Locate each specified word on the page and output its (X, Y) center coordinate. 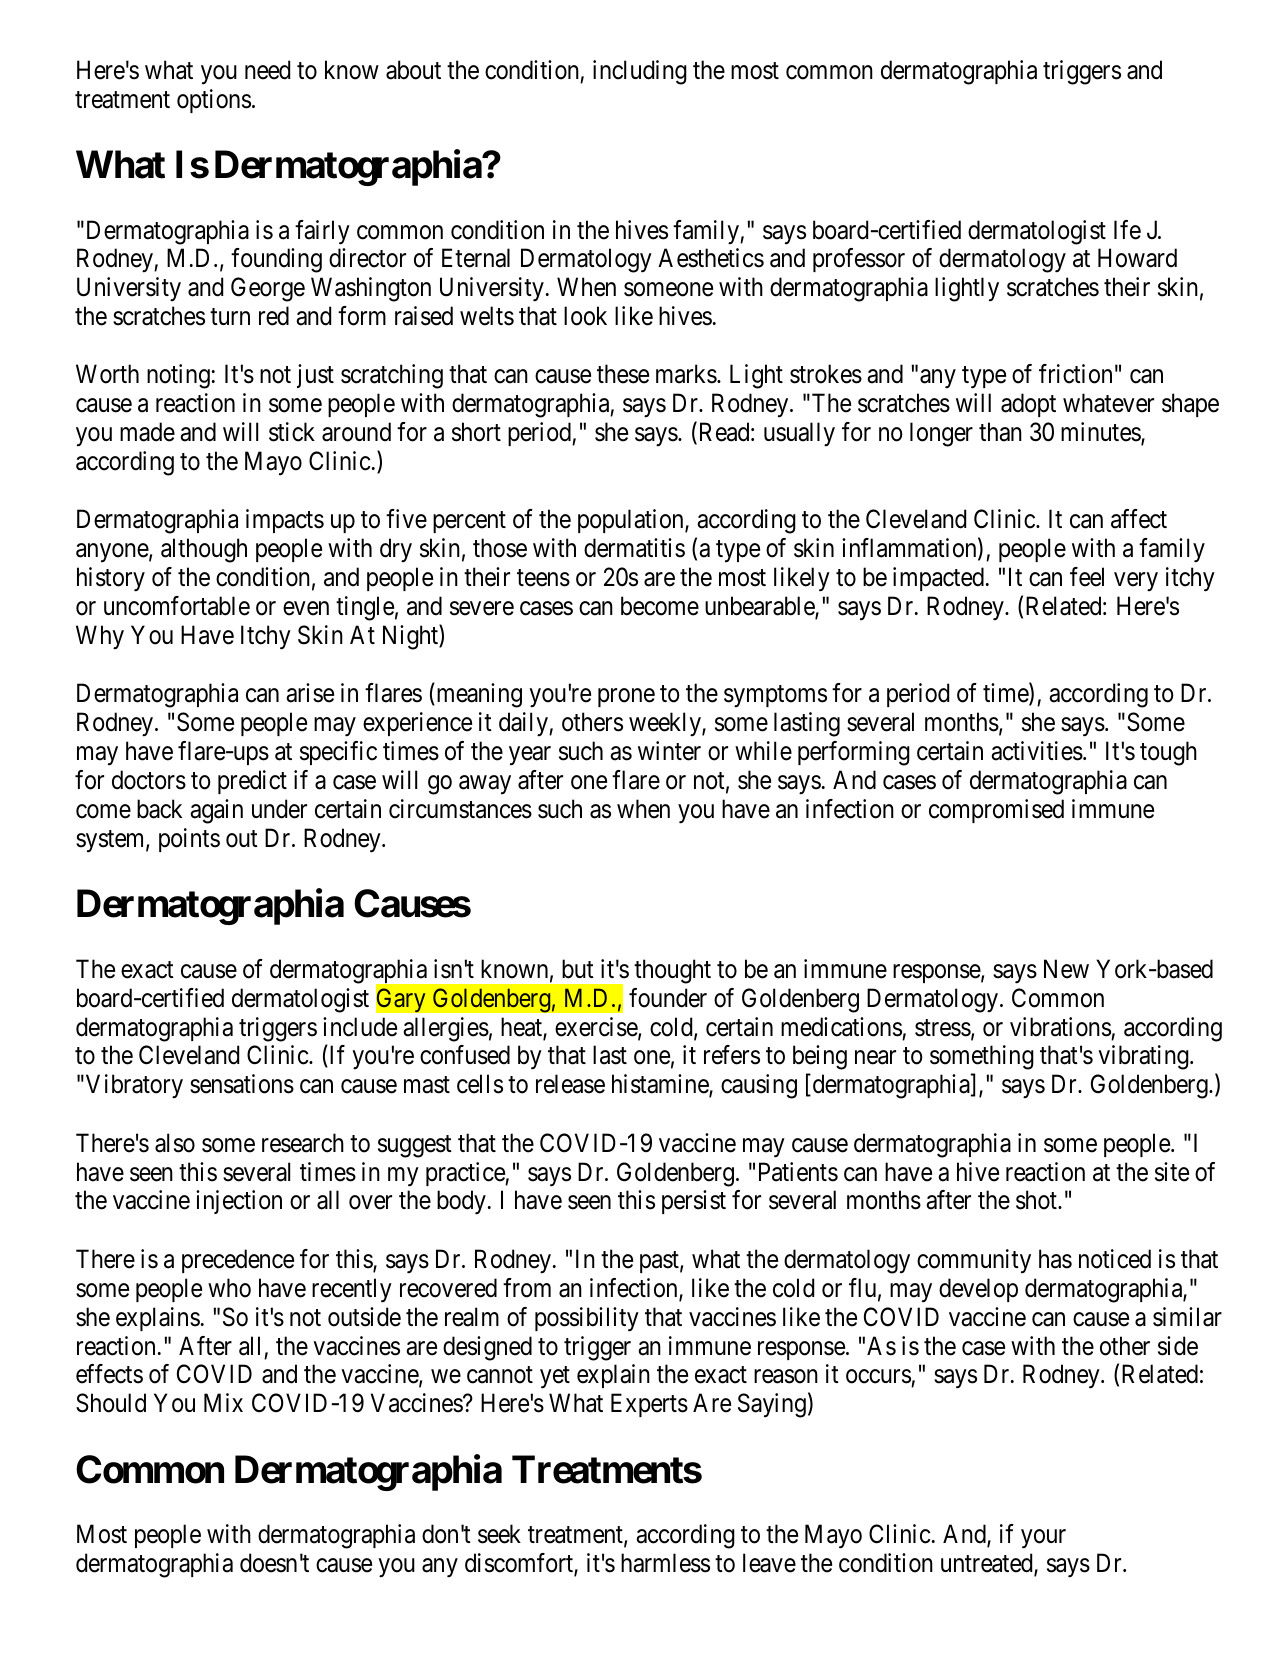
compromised (996, 811)
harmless (665, 1563)
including (640, 72)
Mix (223, 1402)
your (1043, 1539)
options (214, 101)
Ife (1127, 230)
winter (669, 751)
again (216, 811)
